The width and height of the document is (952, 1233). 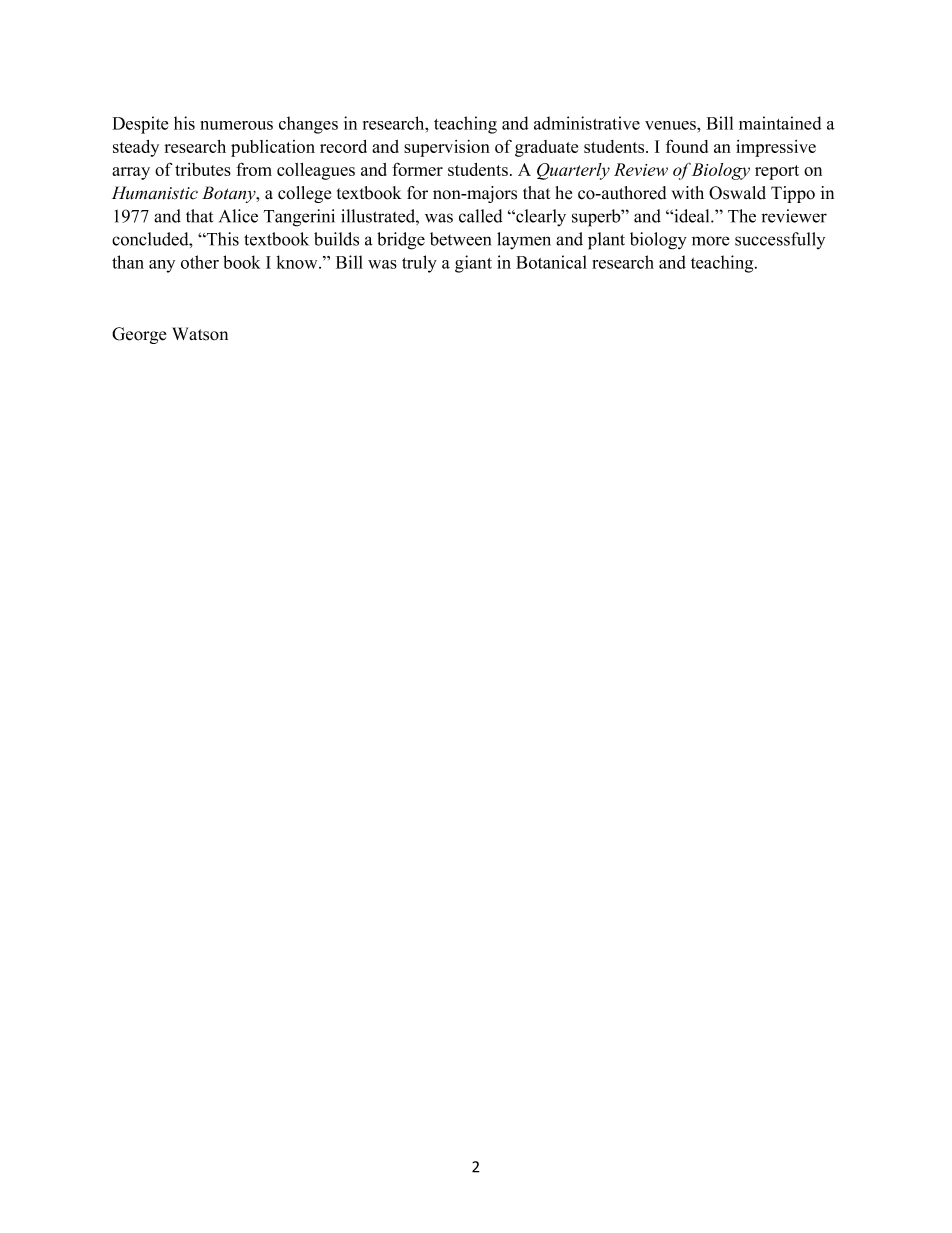 What do you see at coordinates (460, 239) in the document?
I see `between` at bounding box center [460, 239].
